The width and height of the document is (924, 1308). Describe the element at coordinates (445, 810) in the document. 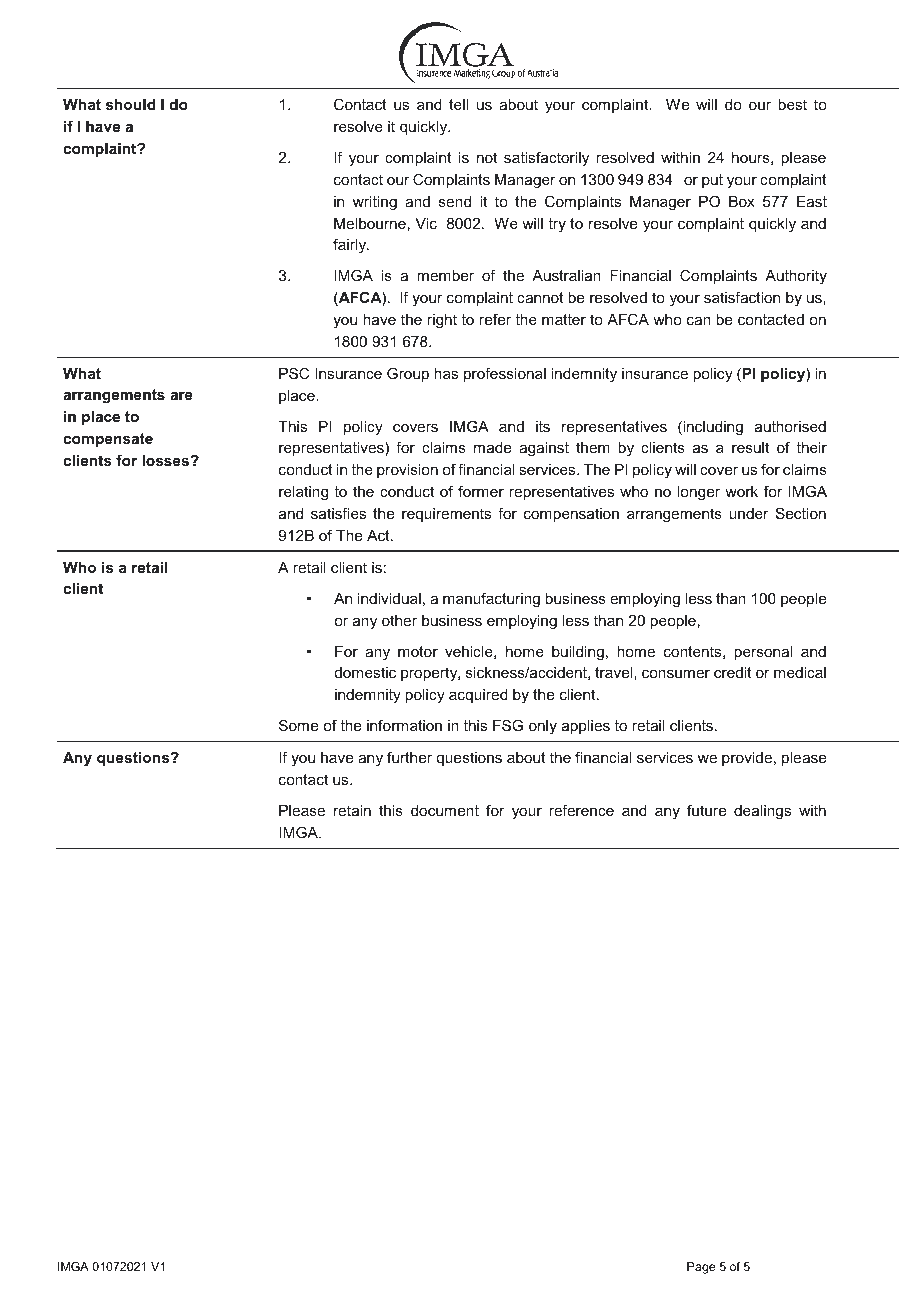

I see `document` at that location.
